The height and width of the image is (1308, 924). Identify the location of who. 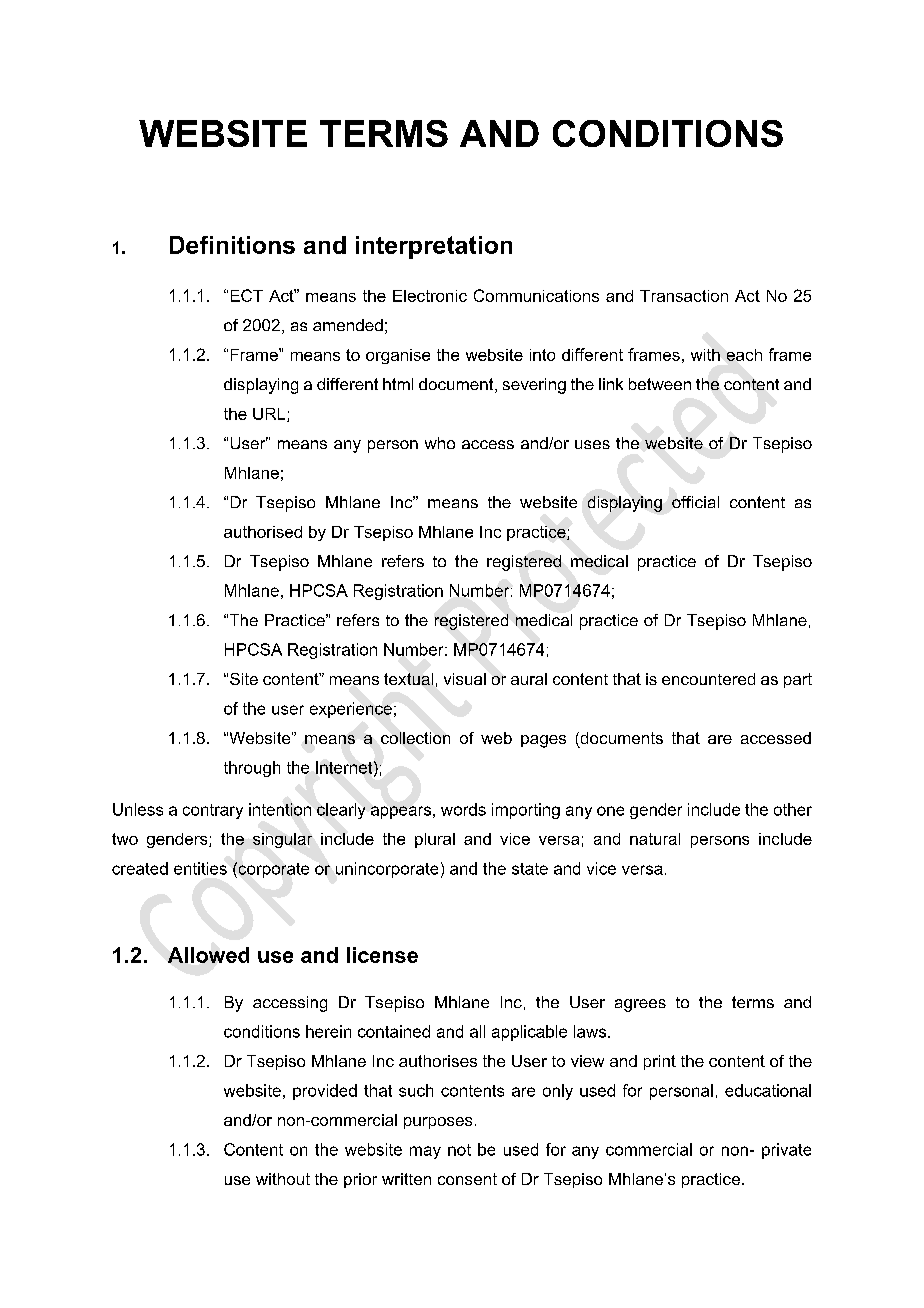
(440, 443).
